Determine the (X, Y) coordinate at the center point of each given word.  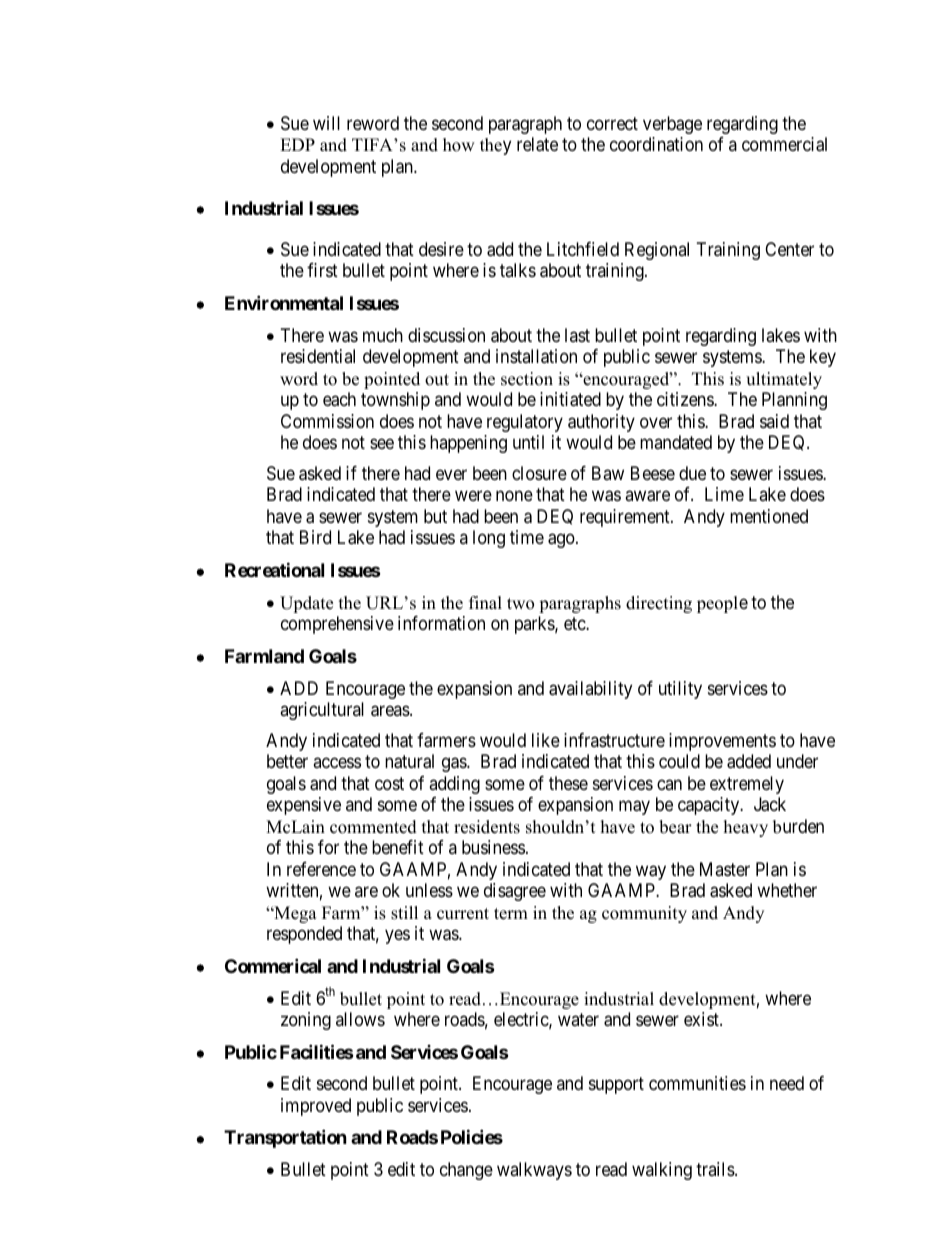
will (326, 123)
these (568, 783)
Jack (770, 804)
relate (537, 144)
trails (716, 1169)
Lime (724, 494)
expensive (304, 806)
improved (316, 1107)
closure (539, 473)
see (382, 444)
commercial (784, 144)
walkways (534, 1171)
